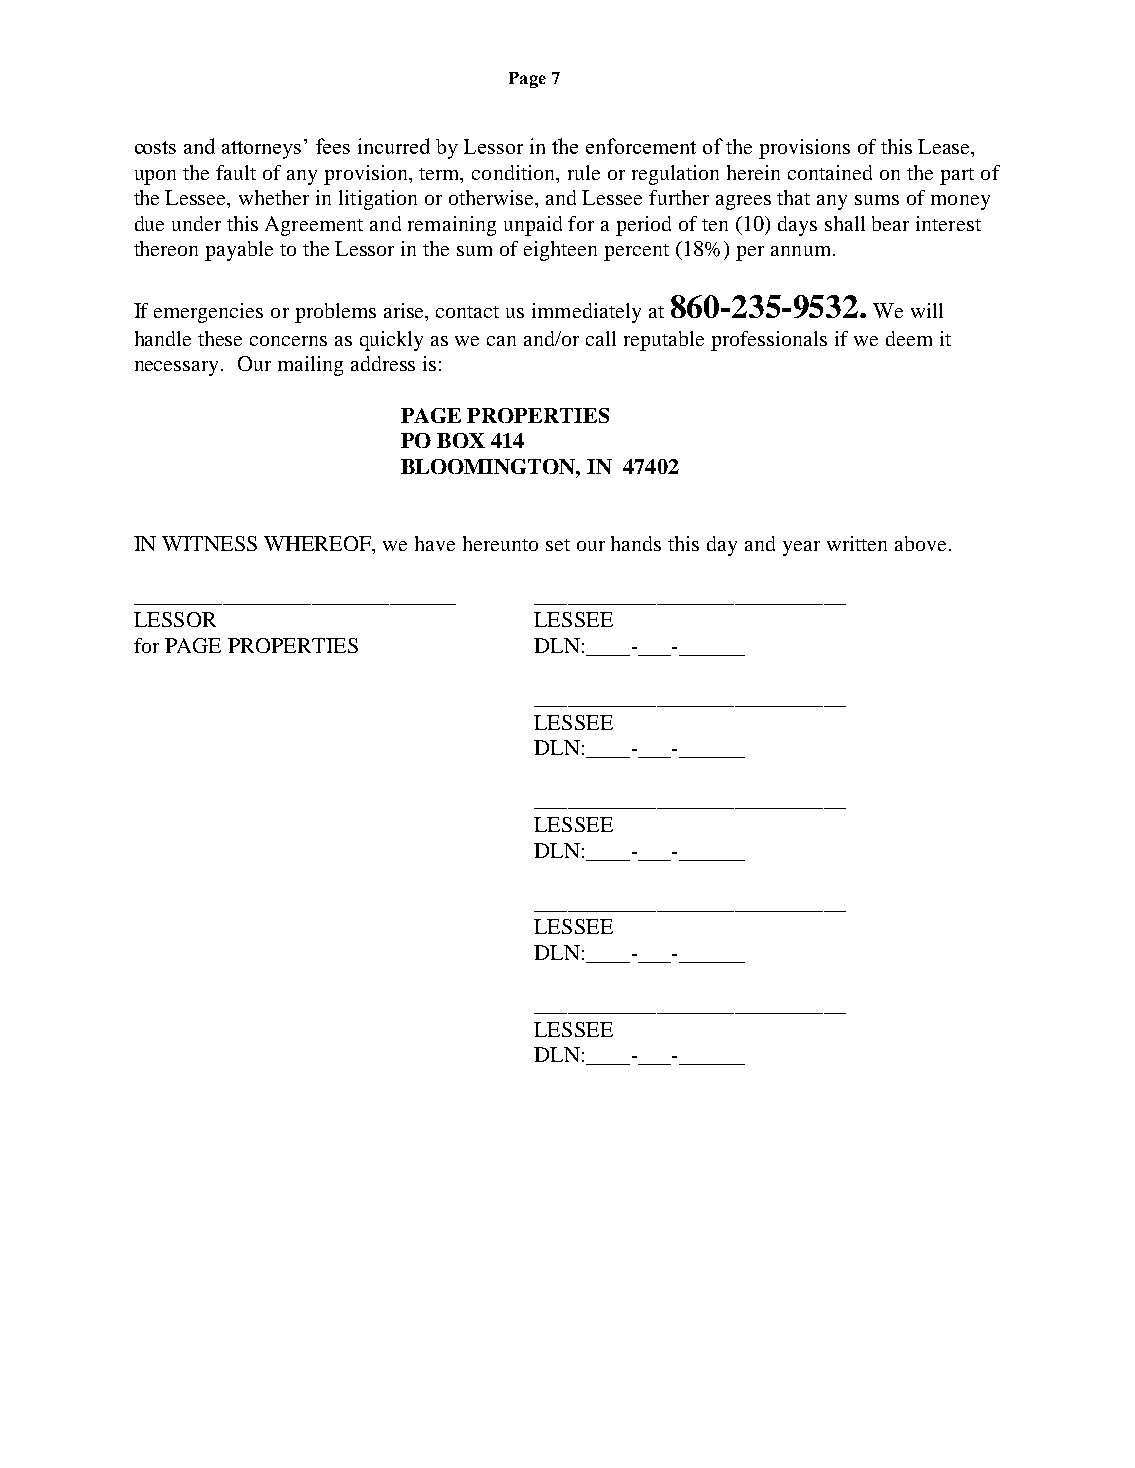 The height and width of the screenshot is (1468, 1135). I want to click on these, so click(220, 338).
